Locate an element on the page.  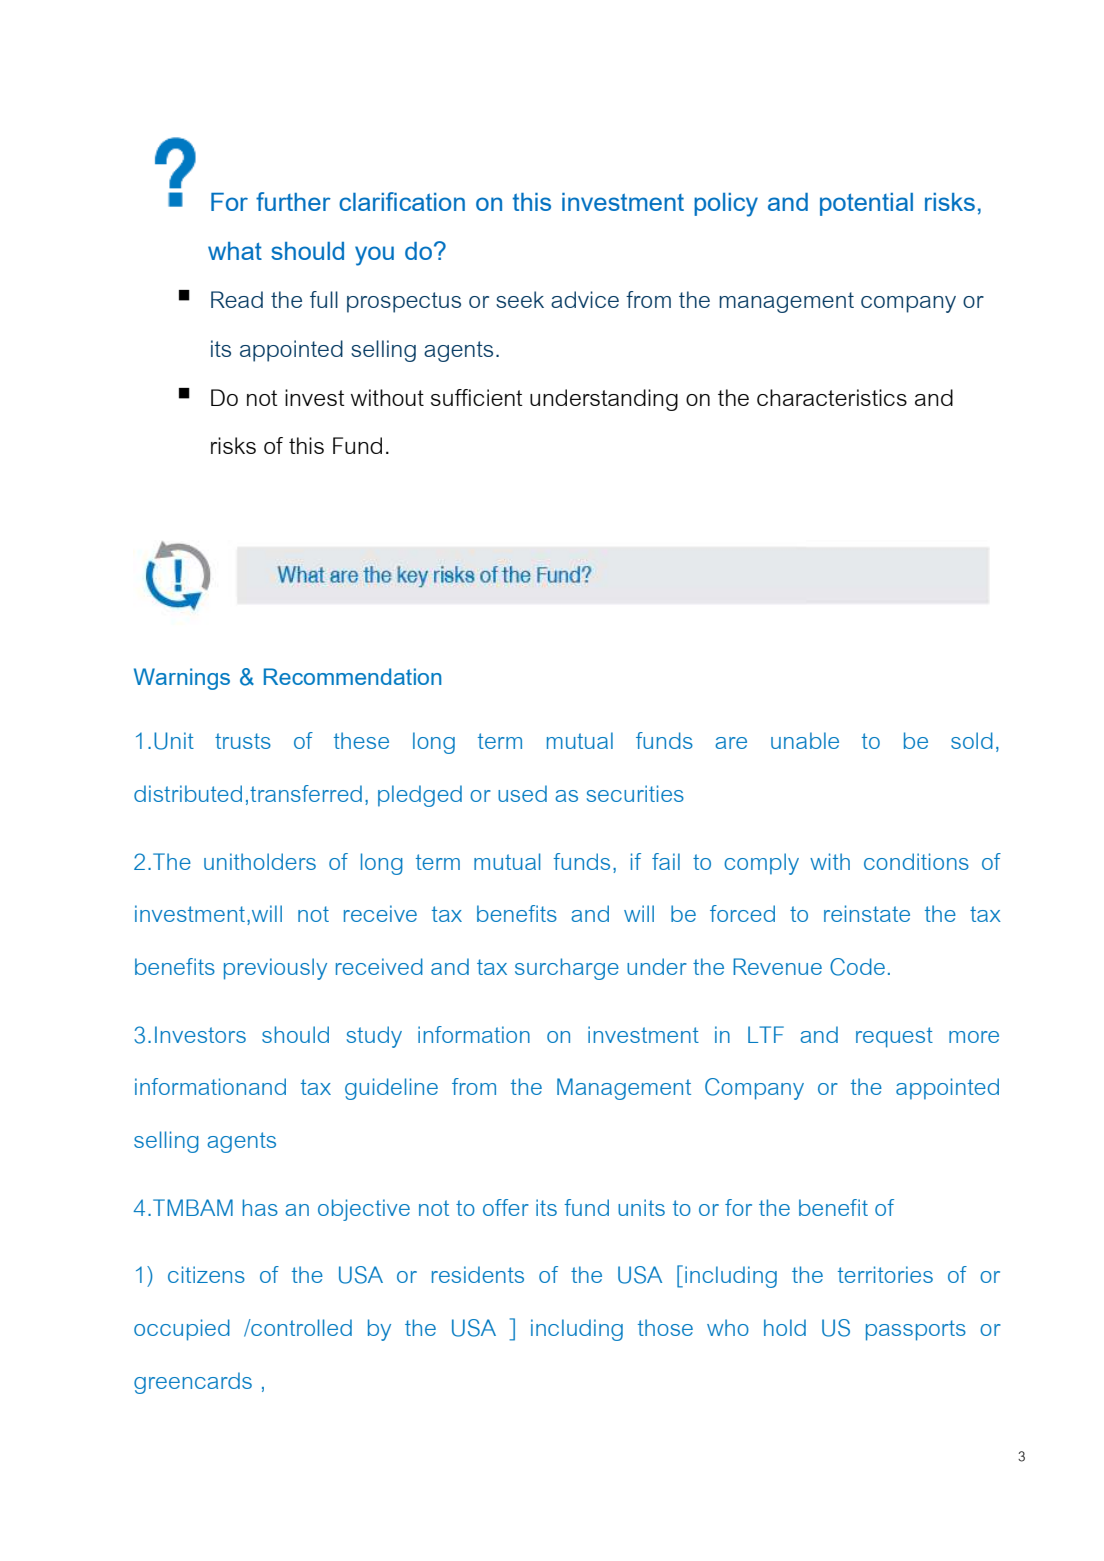
Recommendation is located at coordinates (352, 676).
